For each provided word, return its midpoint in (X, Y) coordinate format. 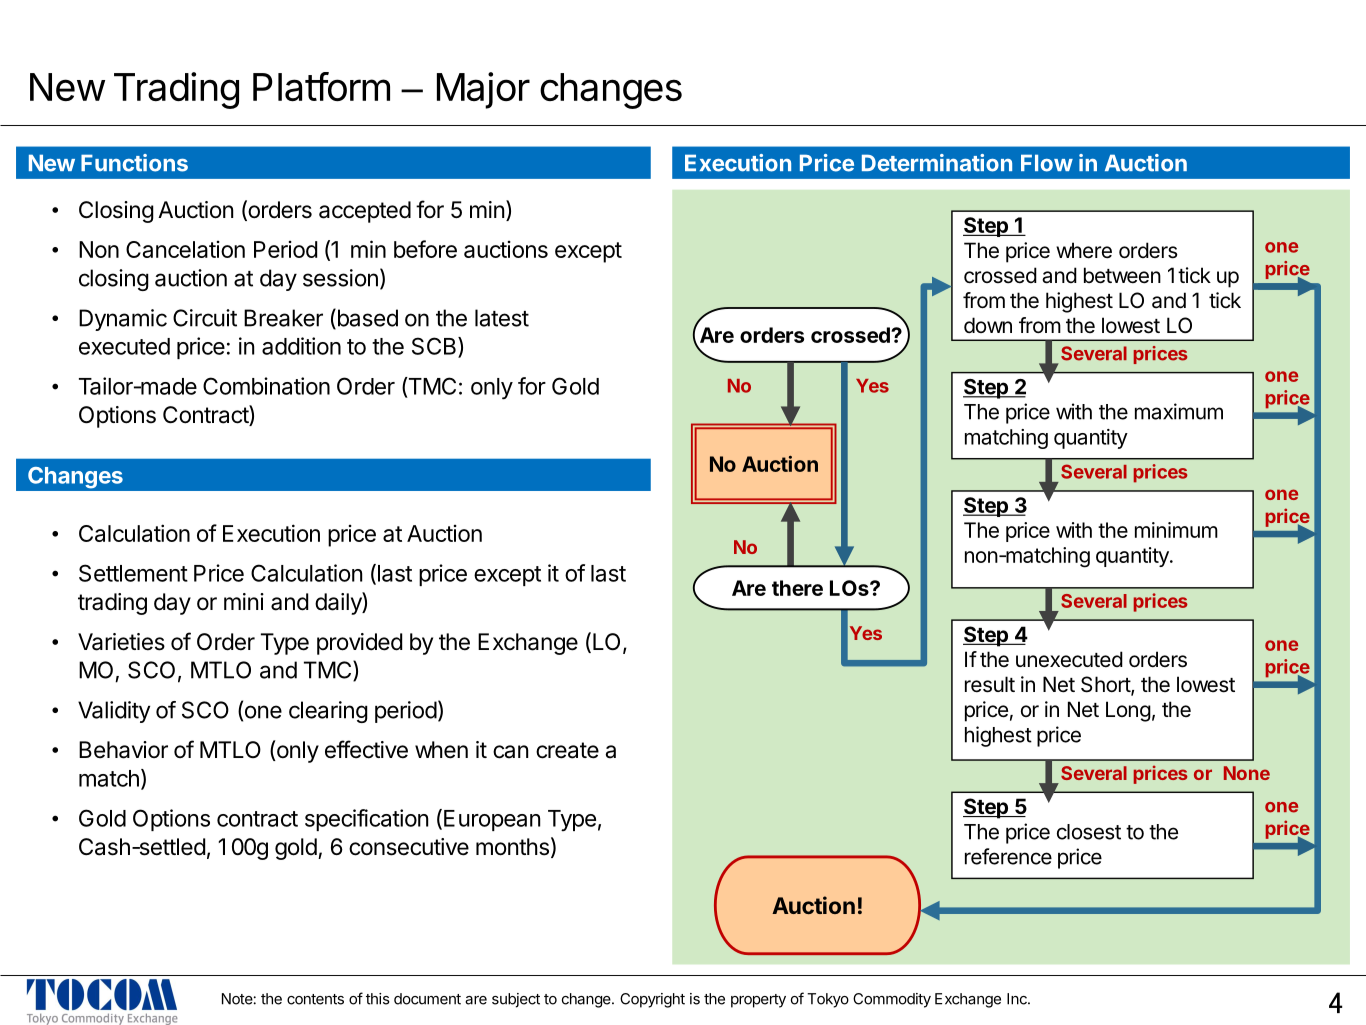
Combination (266, 386)
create (567, 750)
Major (483, 90)
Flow (1047, 163)
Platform (321, 87)
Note (238, 999)
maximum (1179, 411)
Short (1106, 685)
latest (502, 318)
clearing (328, 712)
